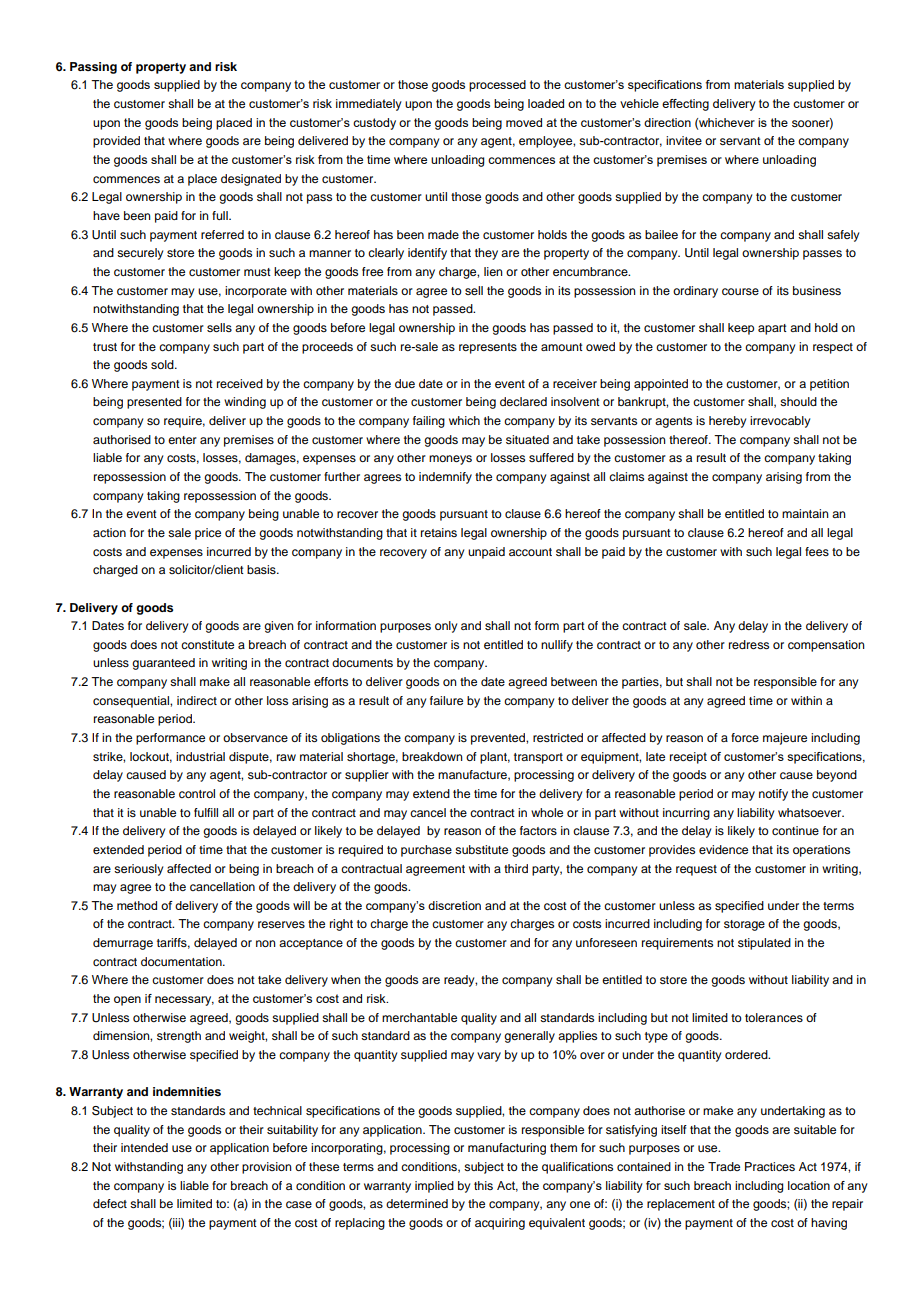 The width and height of the screenshot is (924, 1308). Describe the element at coordinates (446, 627) in the screenshot. I see `only` at that location.
